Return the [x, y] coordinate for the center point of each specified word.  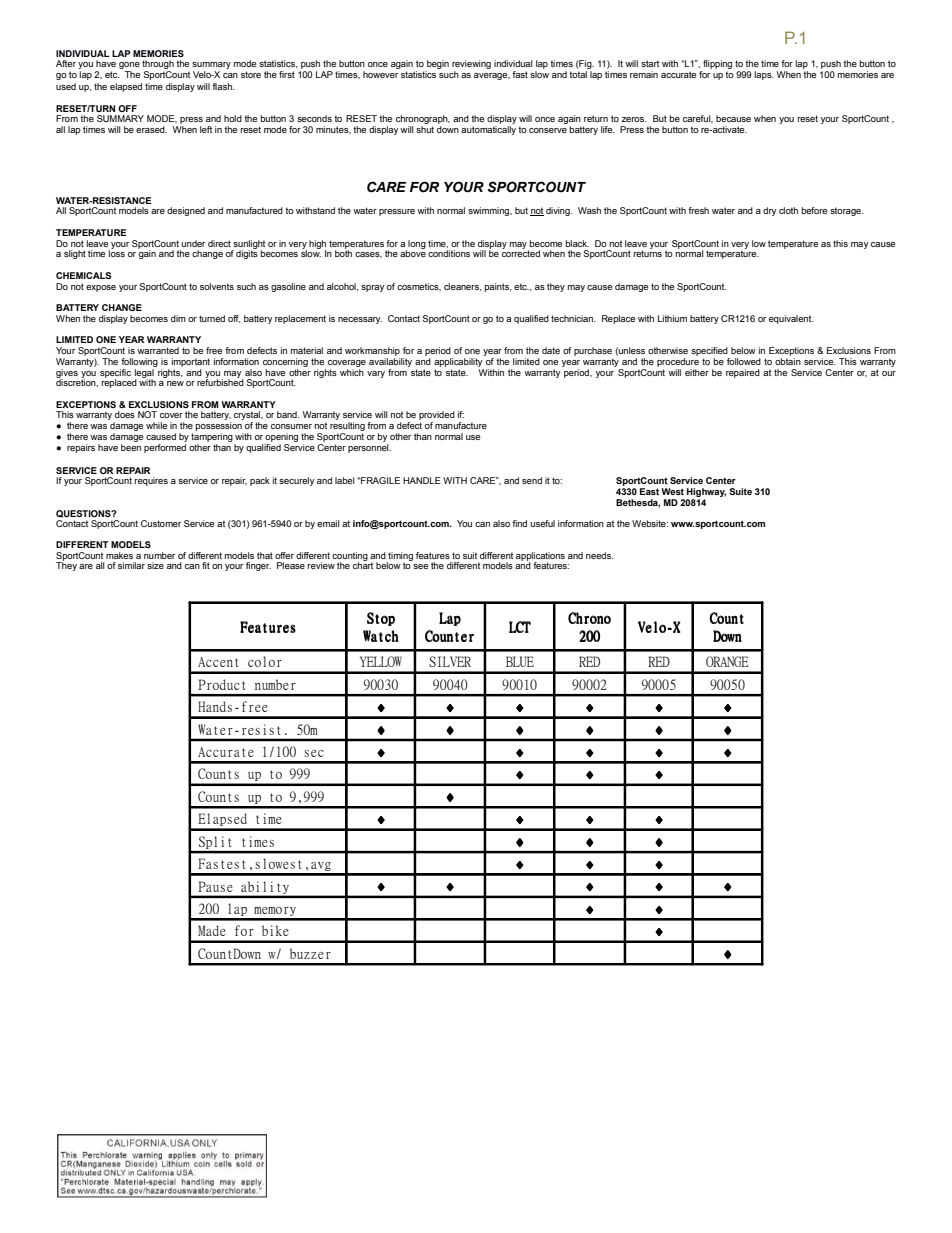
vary [376, 374]
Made [212, 930]
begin [437, 66]
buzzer [310, 953]
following [139, 362]
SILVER [450, 661]
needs [600, 555]
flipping [716, 66]
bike [275, 930]
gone [129, 67]
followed [744, 361]
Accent [218, 662]
